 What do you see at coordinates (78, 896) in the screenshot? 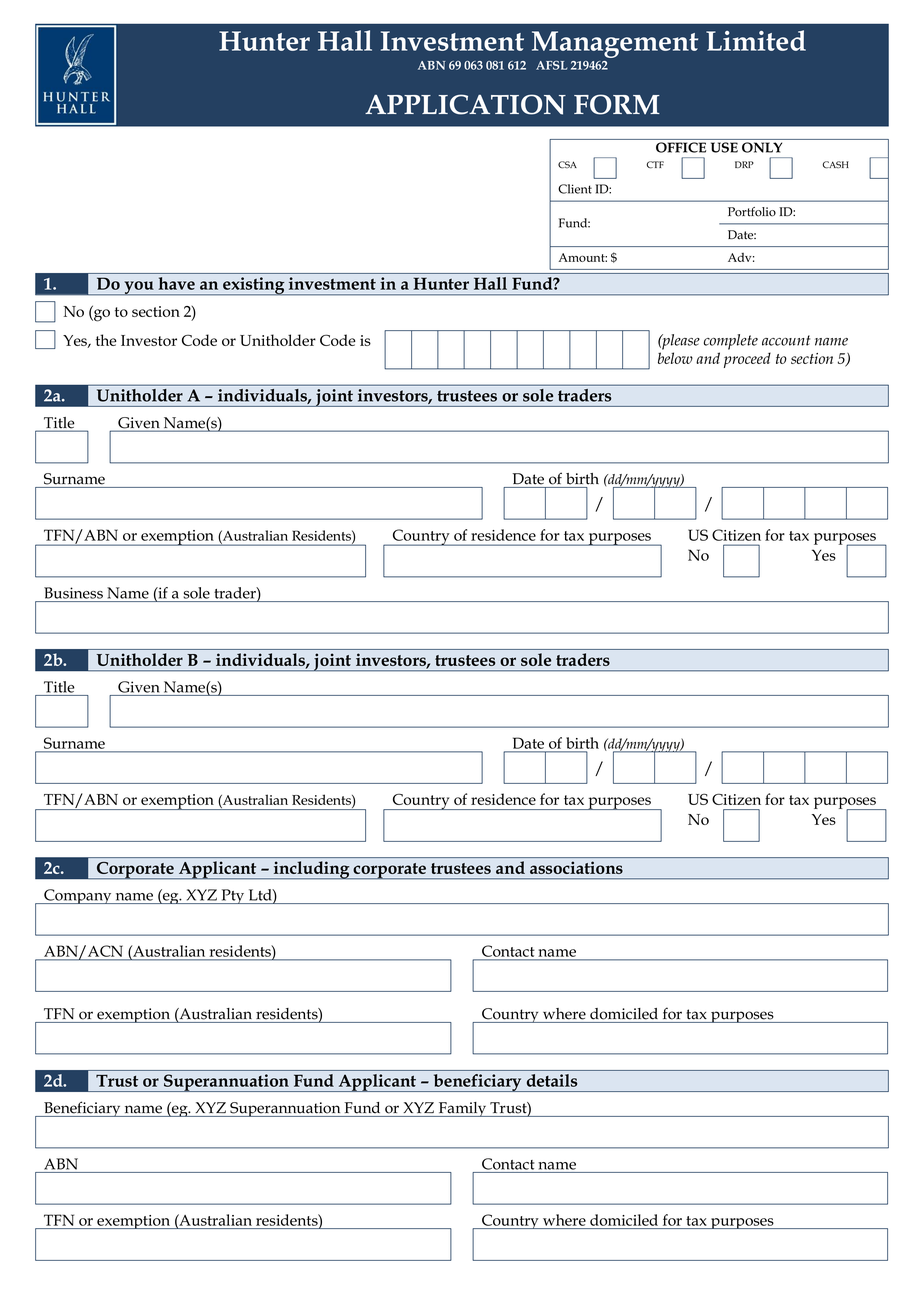
I see `Company` at bounding box center [78, 896].
